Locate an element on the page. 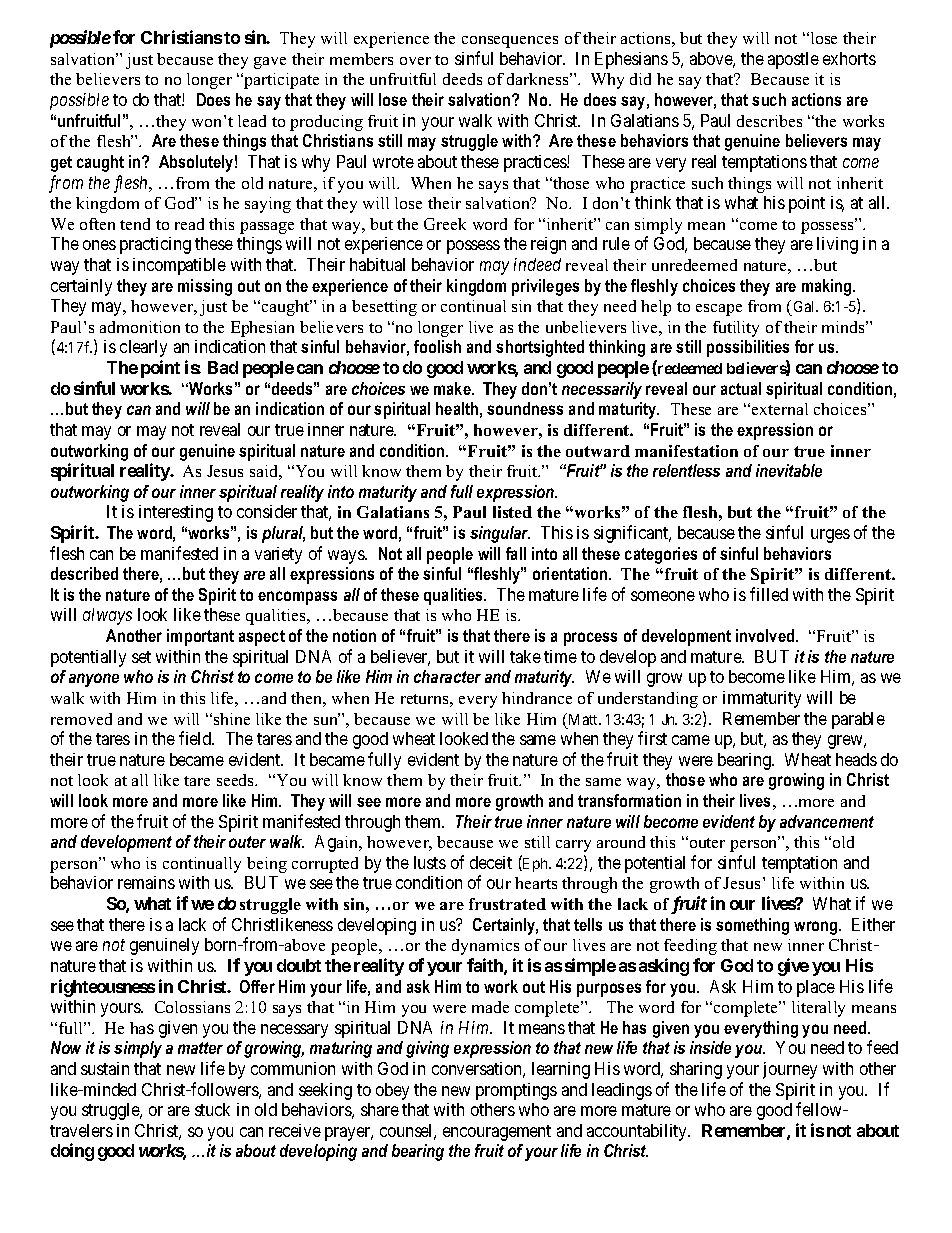  foolish is located at coordinates (437, 346).
